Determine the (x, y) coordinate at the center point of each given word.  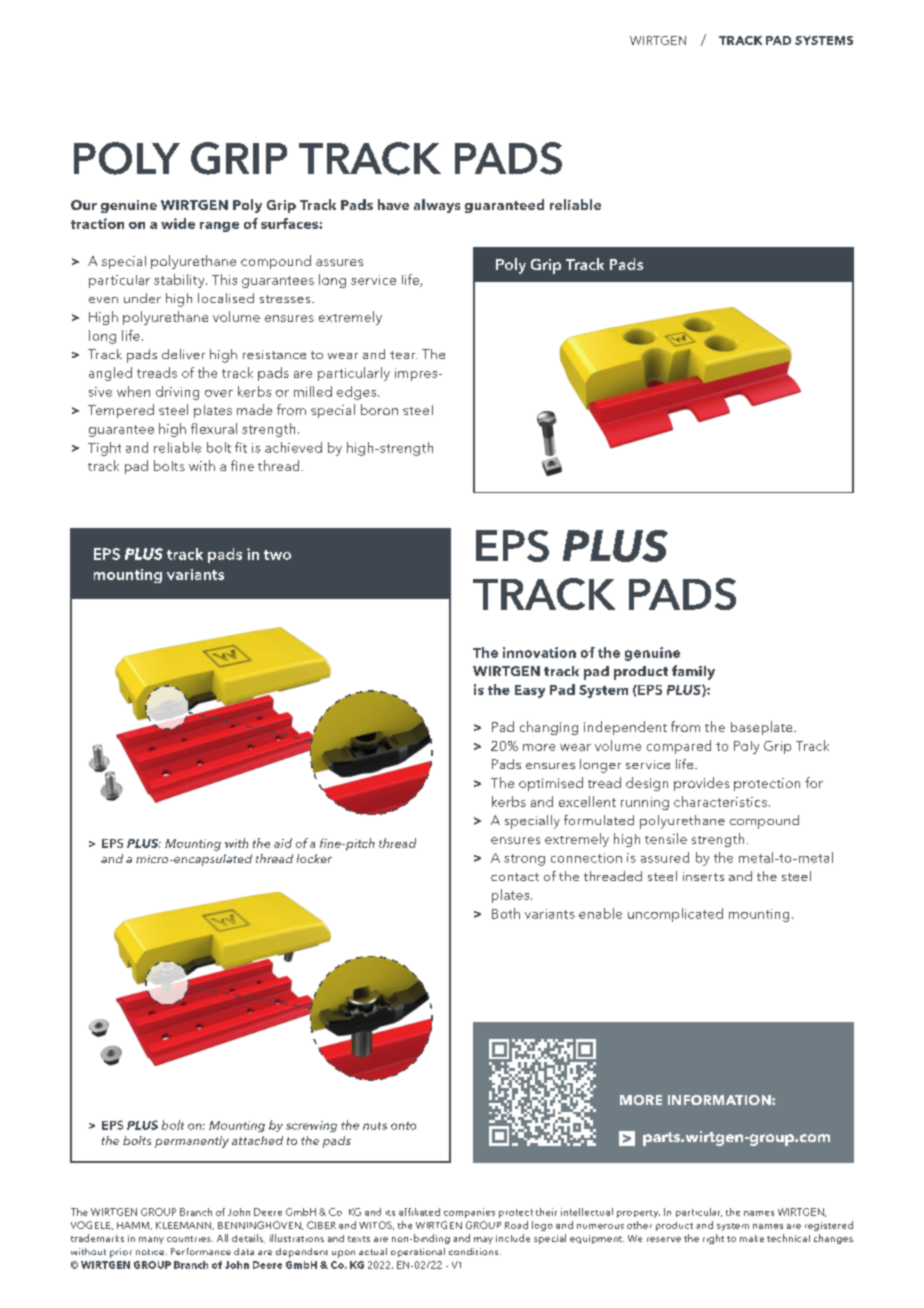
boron (379, 409)
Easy (530, 691)
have (393, 204)
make (752, 1238)
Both (506, 913)
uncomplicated (675, 915)
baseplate (763, 728)
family (693, 672)
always (437, 206)
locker (314, 858)
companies (469, 1213)
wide (178, 223)
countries (190, 1239)
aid (283, 843)
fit (241, 447)
